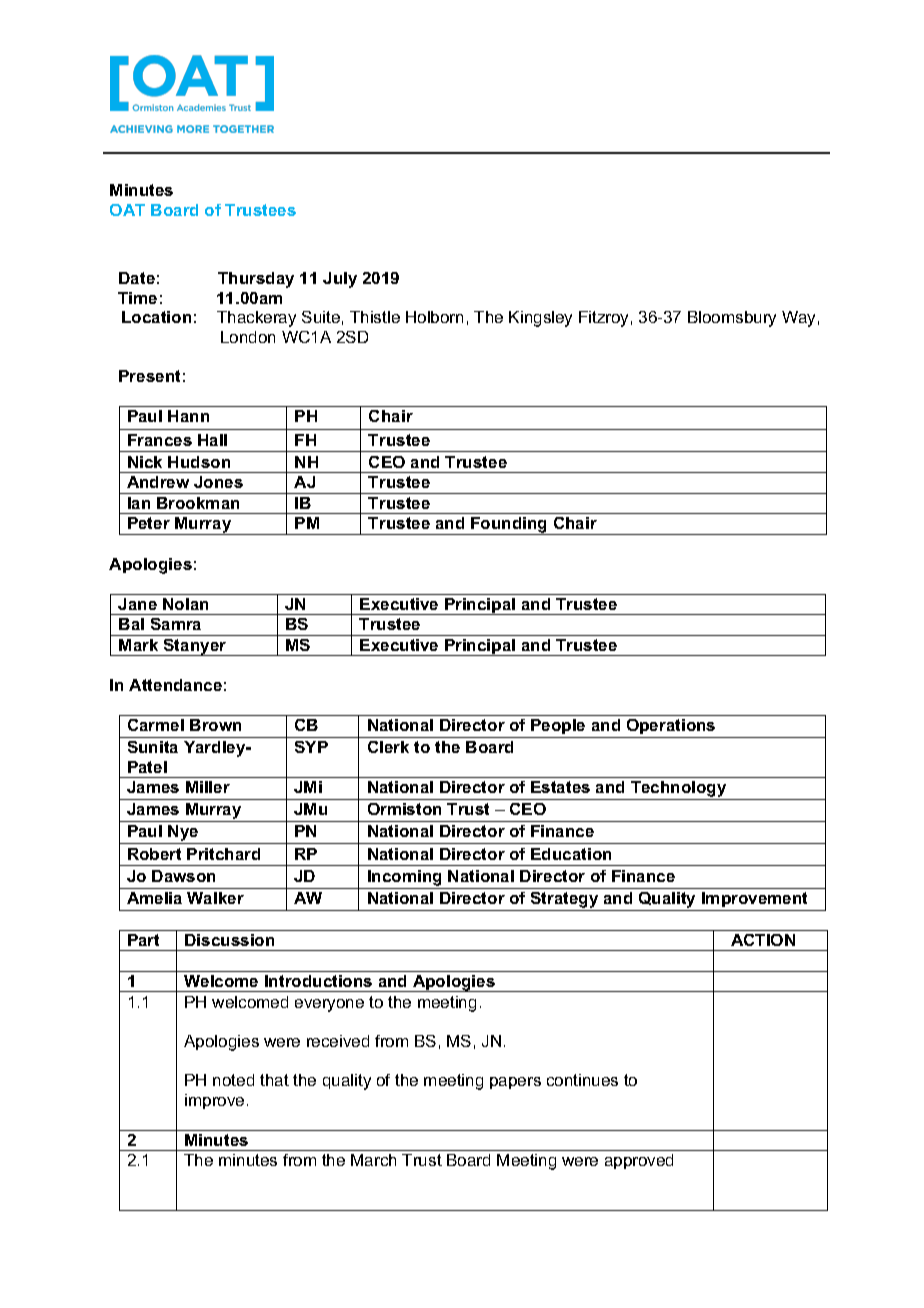  Describe the element at coordinates (732, 319) in the image. I see `Bloomsbury` at that location.
